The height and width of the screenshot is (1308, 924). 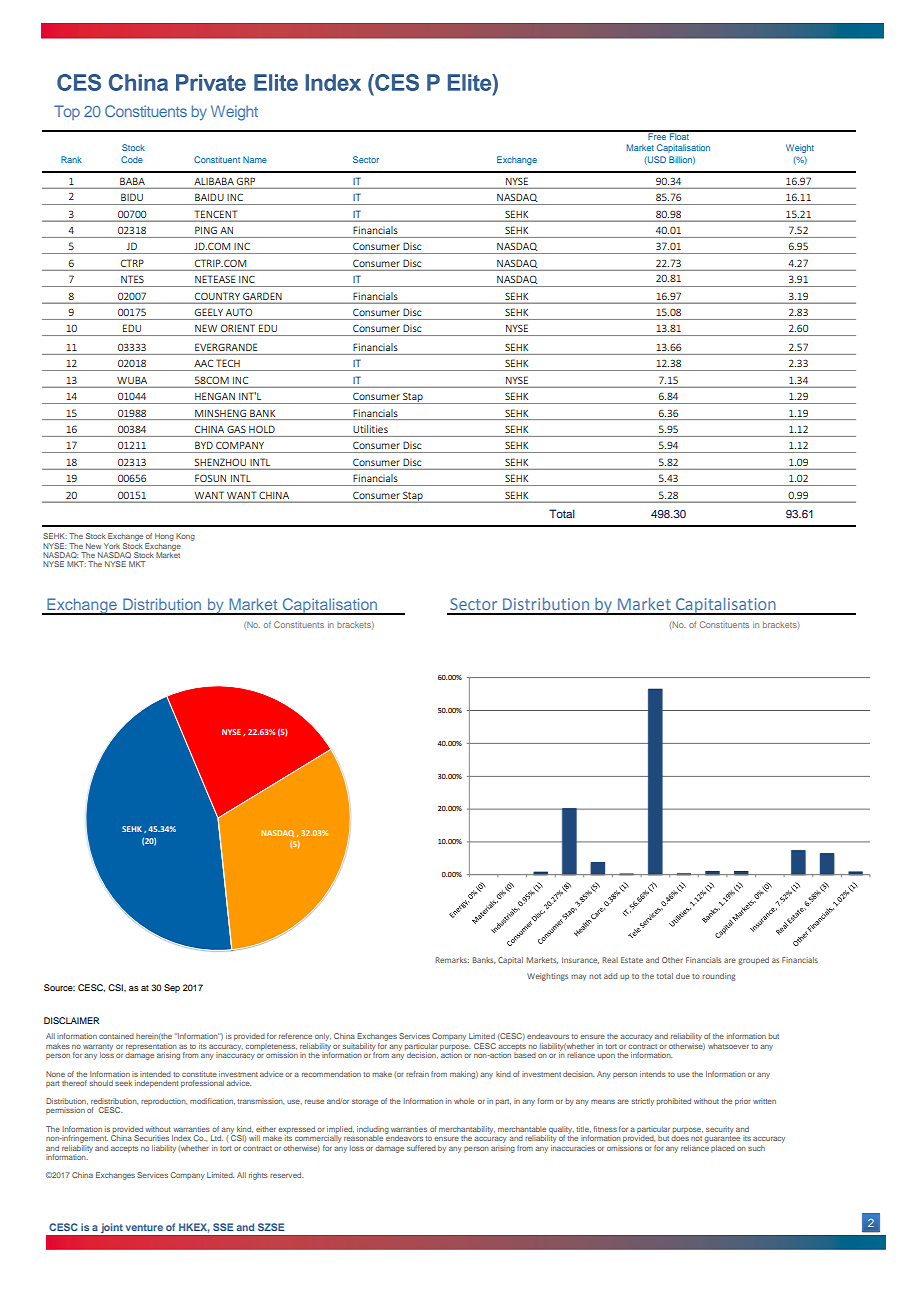 I want to click on suffered, so click(x=421, y=1148).
